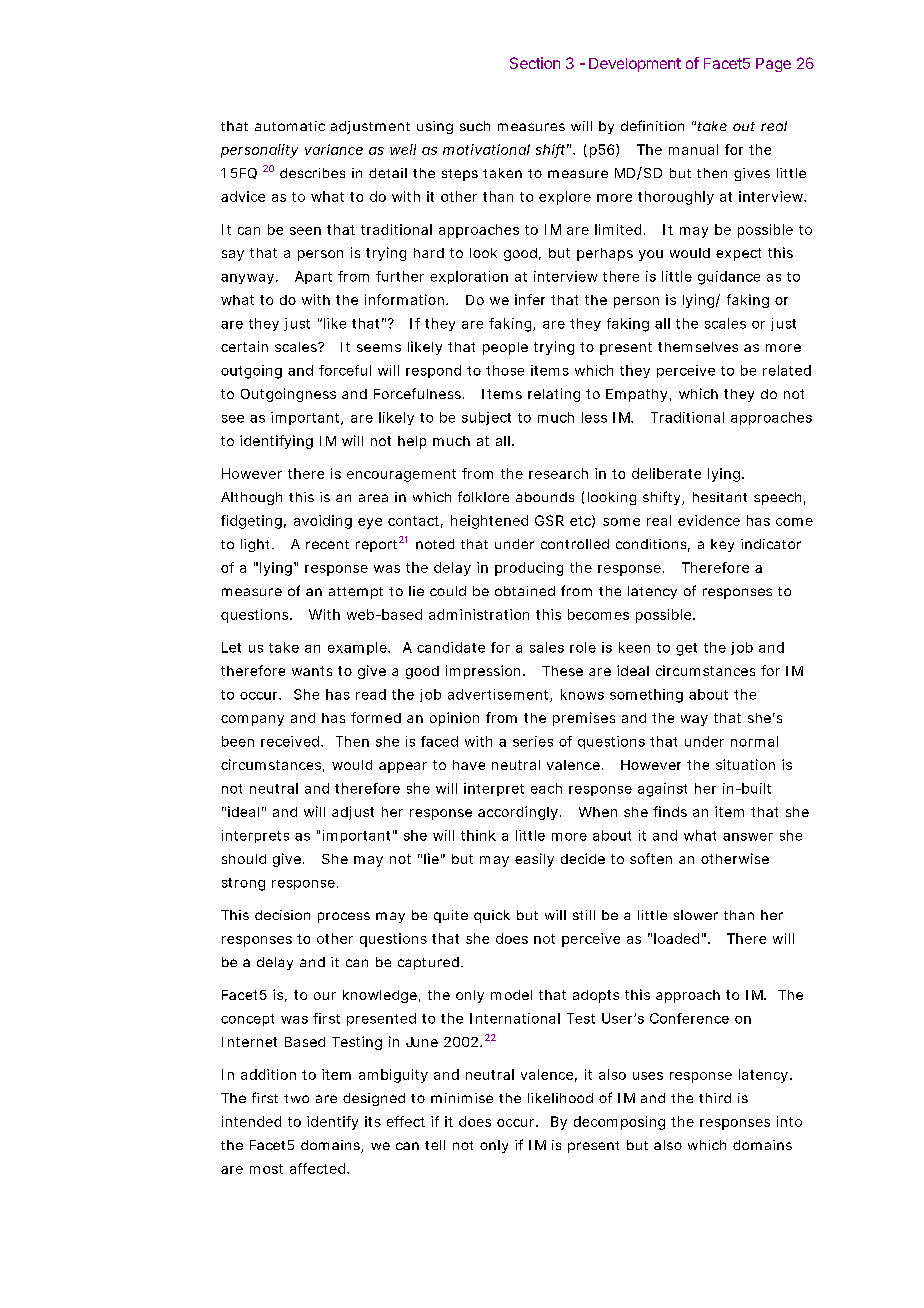  I want to click on key, so click(722, 545).
